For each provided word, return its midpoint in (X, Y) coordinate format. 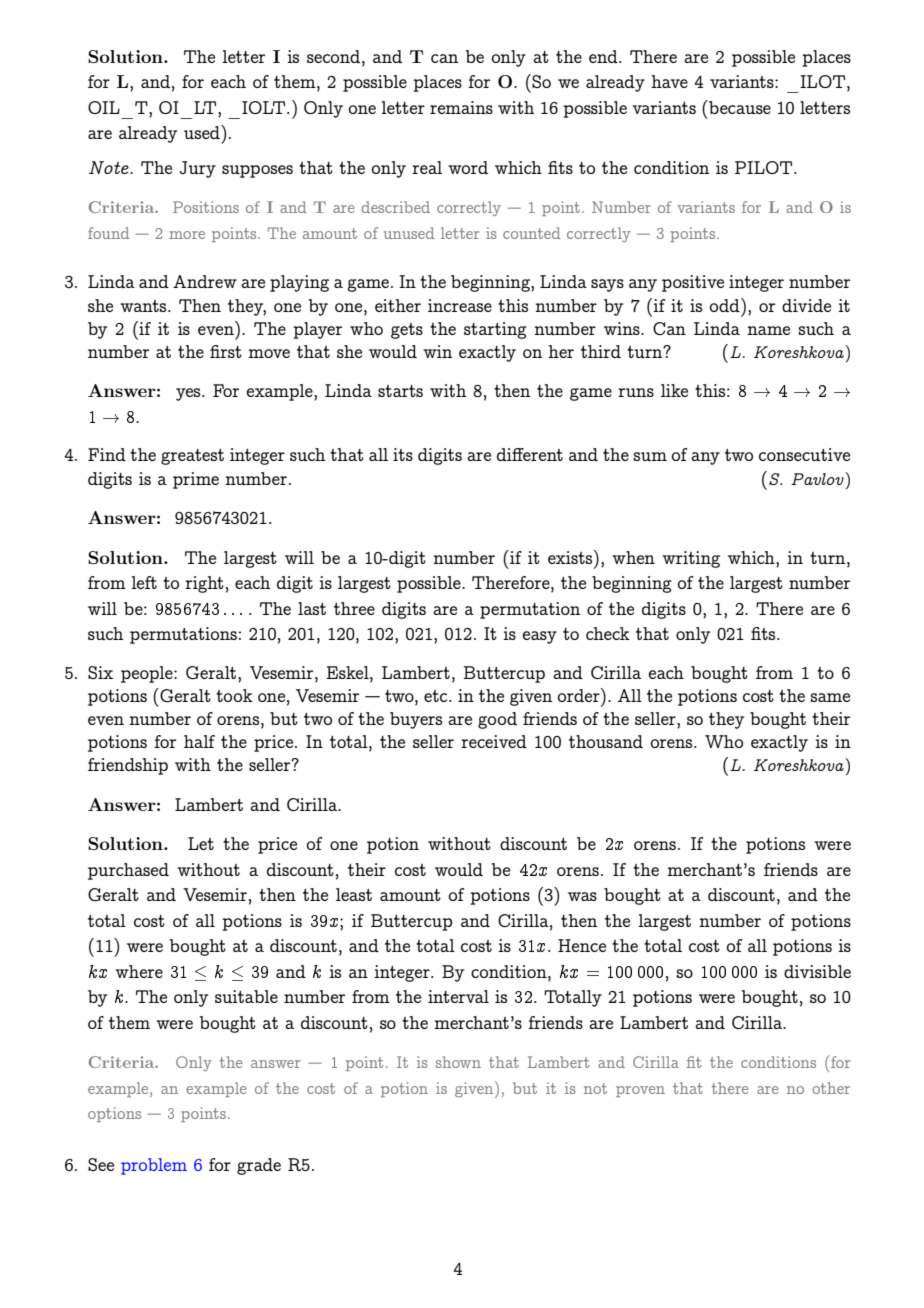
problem (154, 1166)
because (739, 107)
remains (461, 107)
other (831, 1088)
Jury (198, 169)
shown (458, 1062)
